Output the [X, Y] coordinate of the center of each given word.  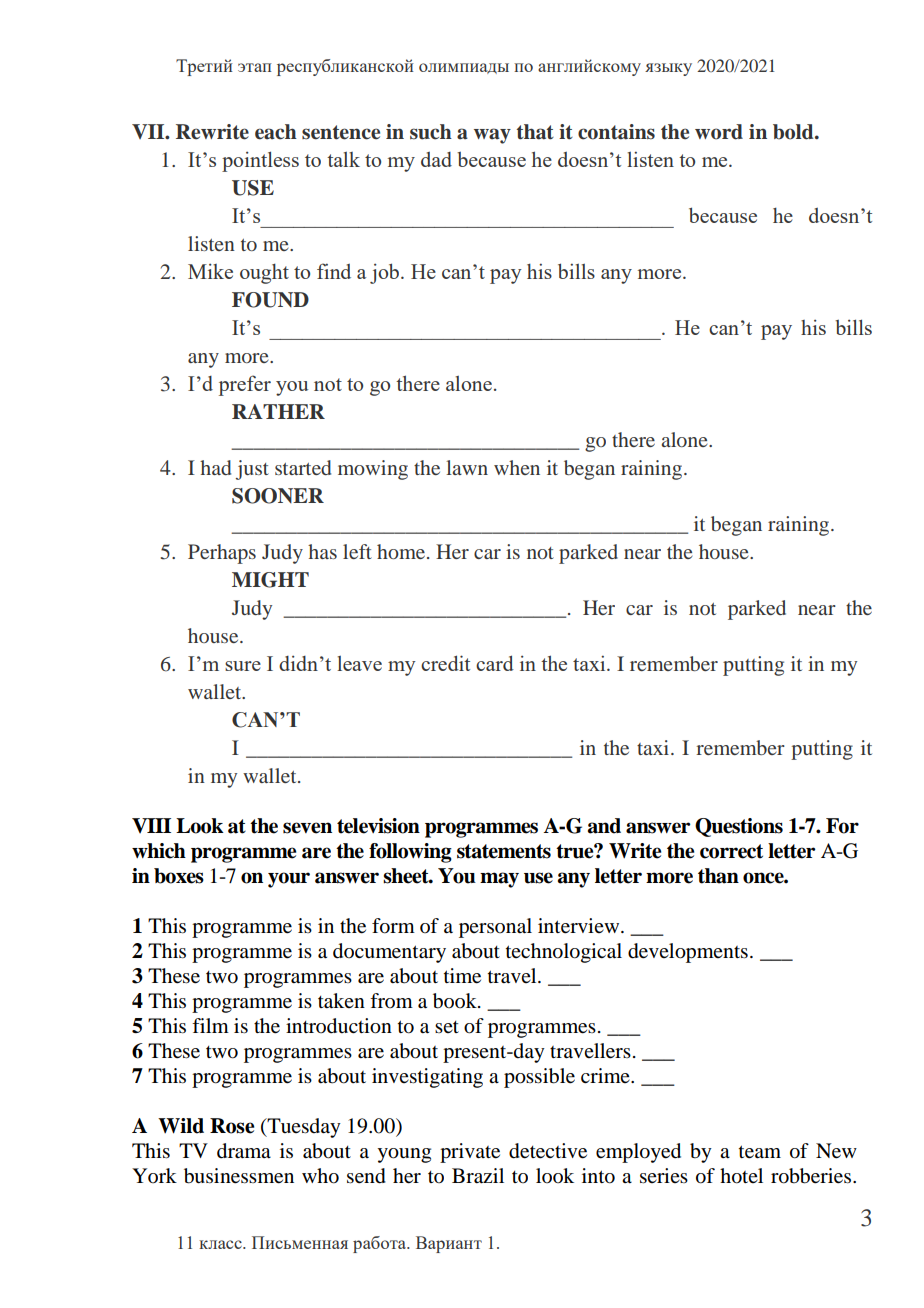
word [719, 132]
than [718, 876]
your [289, 880]
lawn [467, 467]
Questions [739, 827]
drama [244, 1151]
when [517, 467]
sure [243, 666]
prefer [245, 385]
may [499, 880]
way [492, 136]
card [495, 663]
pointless [260, 161]
